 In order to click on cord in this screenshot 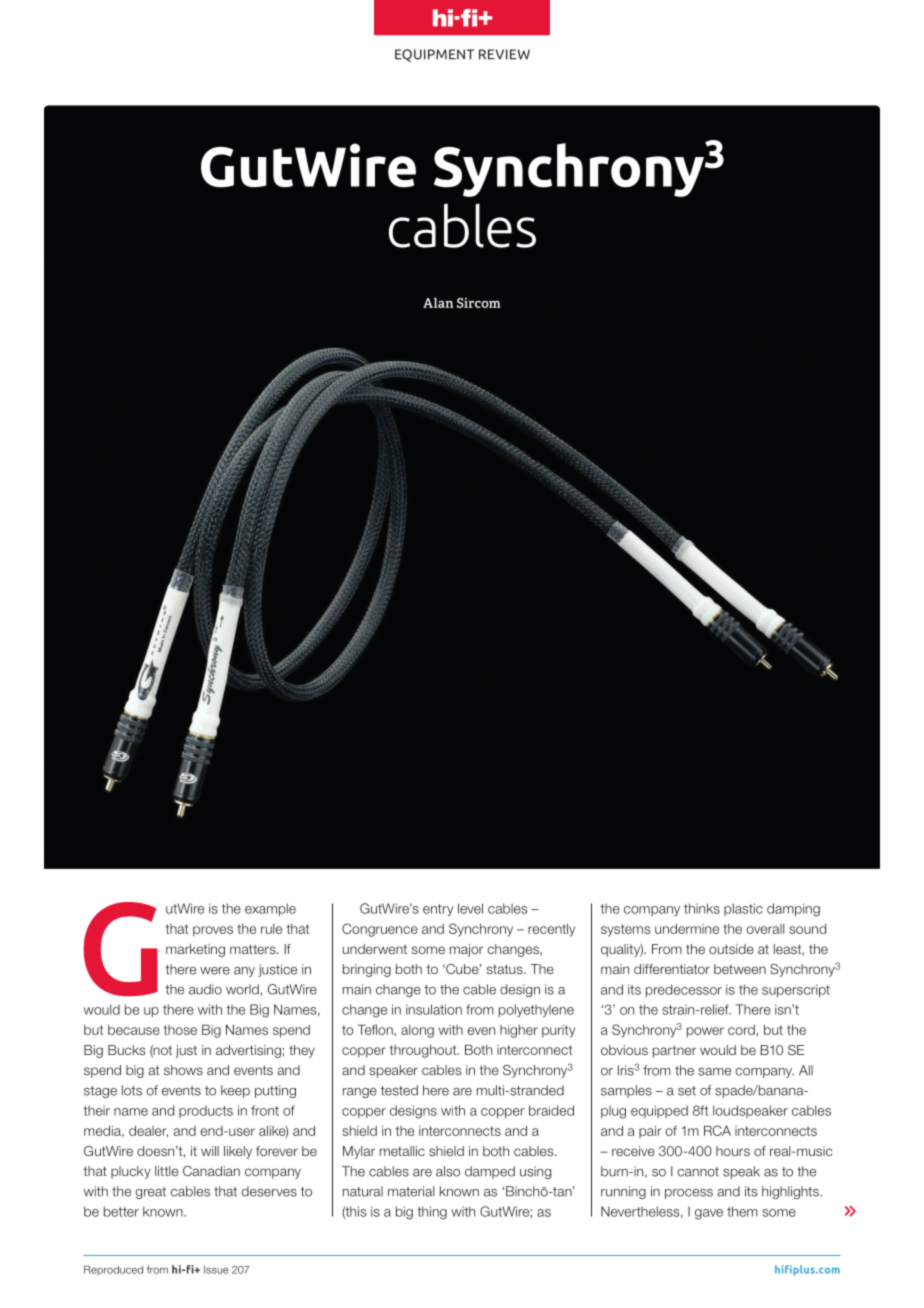, I will do `click(741, 1030)`.
